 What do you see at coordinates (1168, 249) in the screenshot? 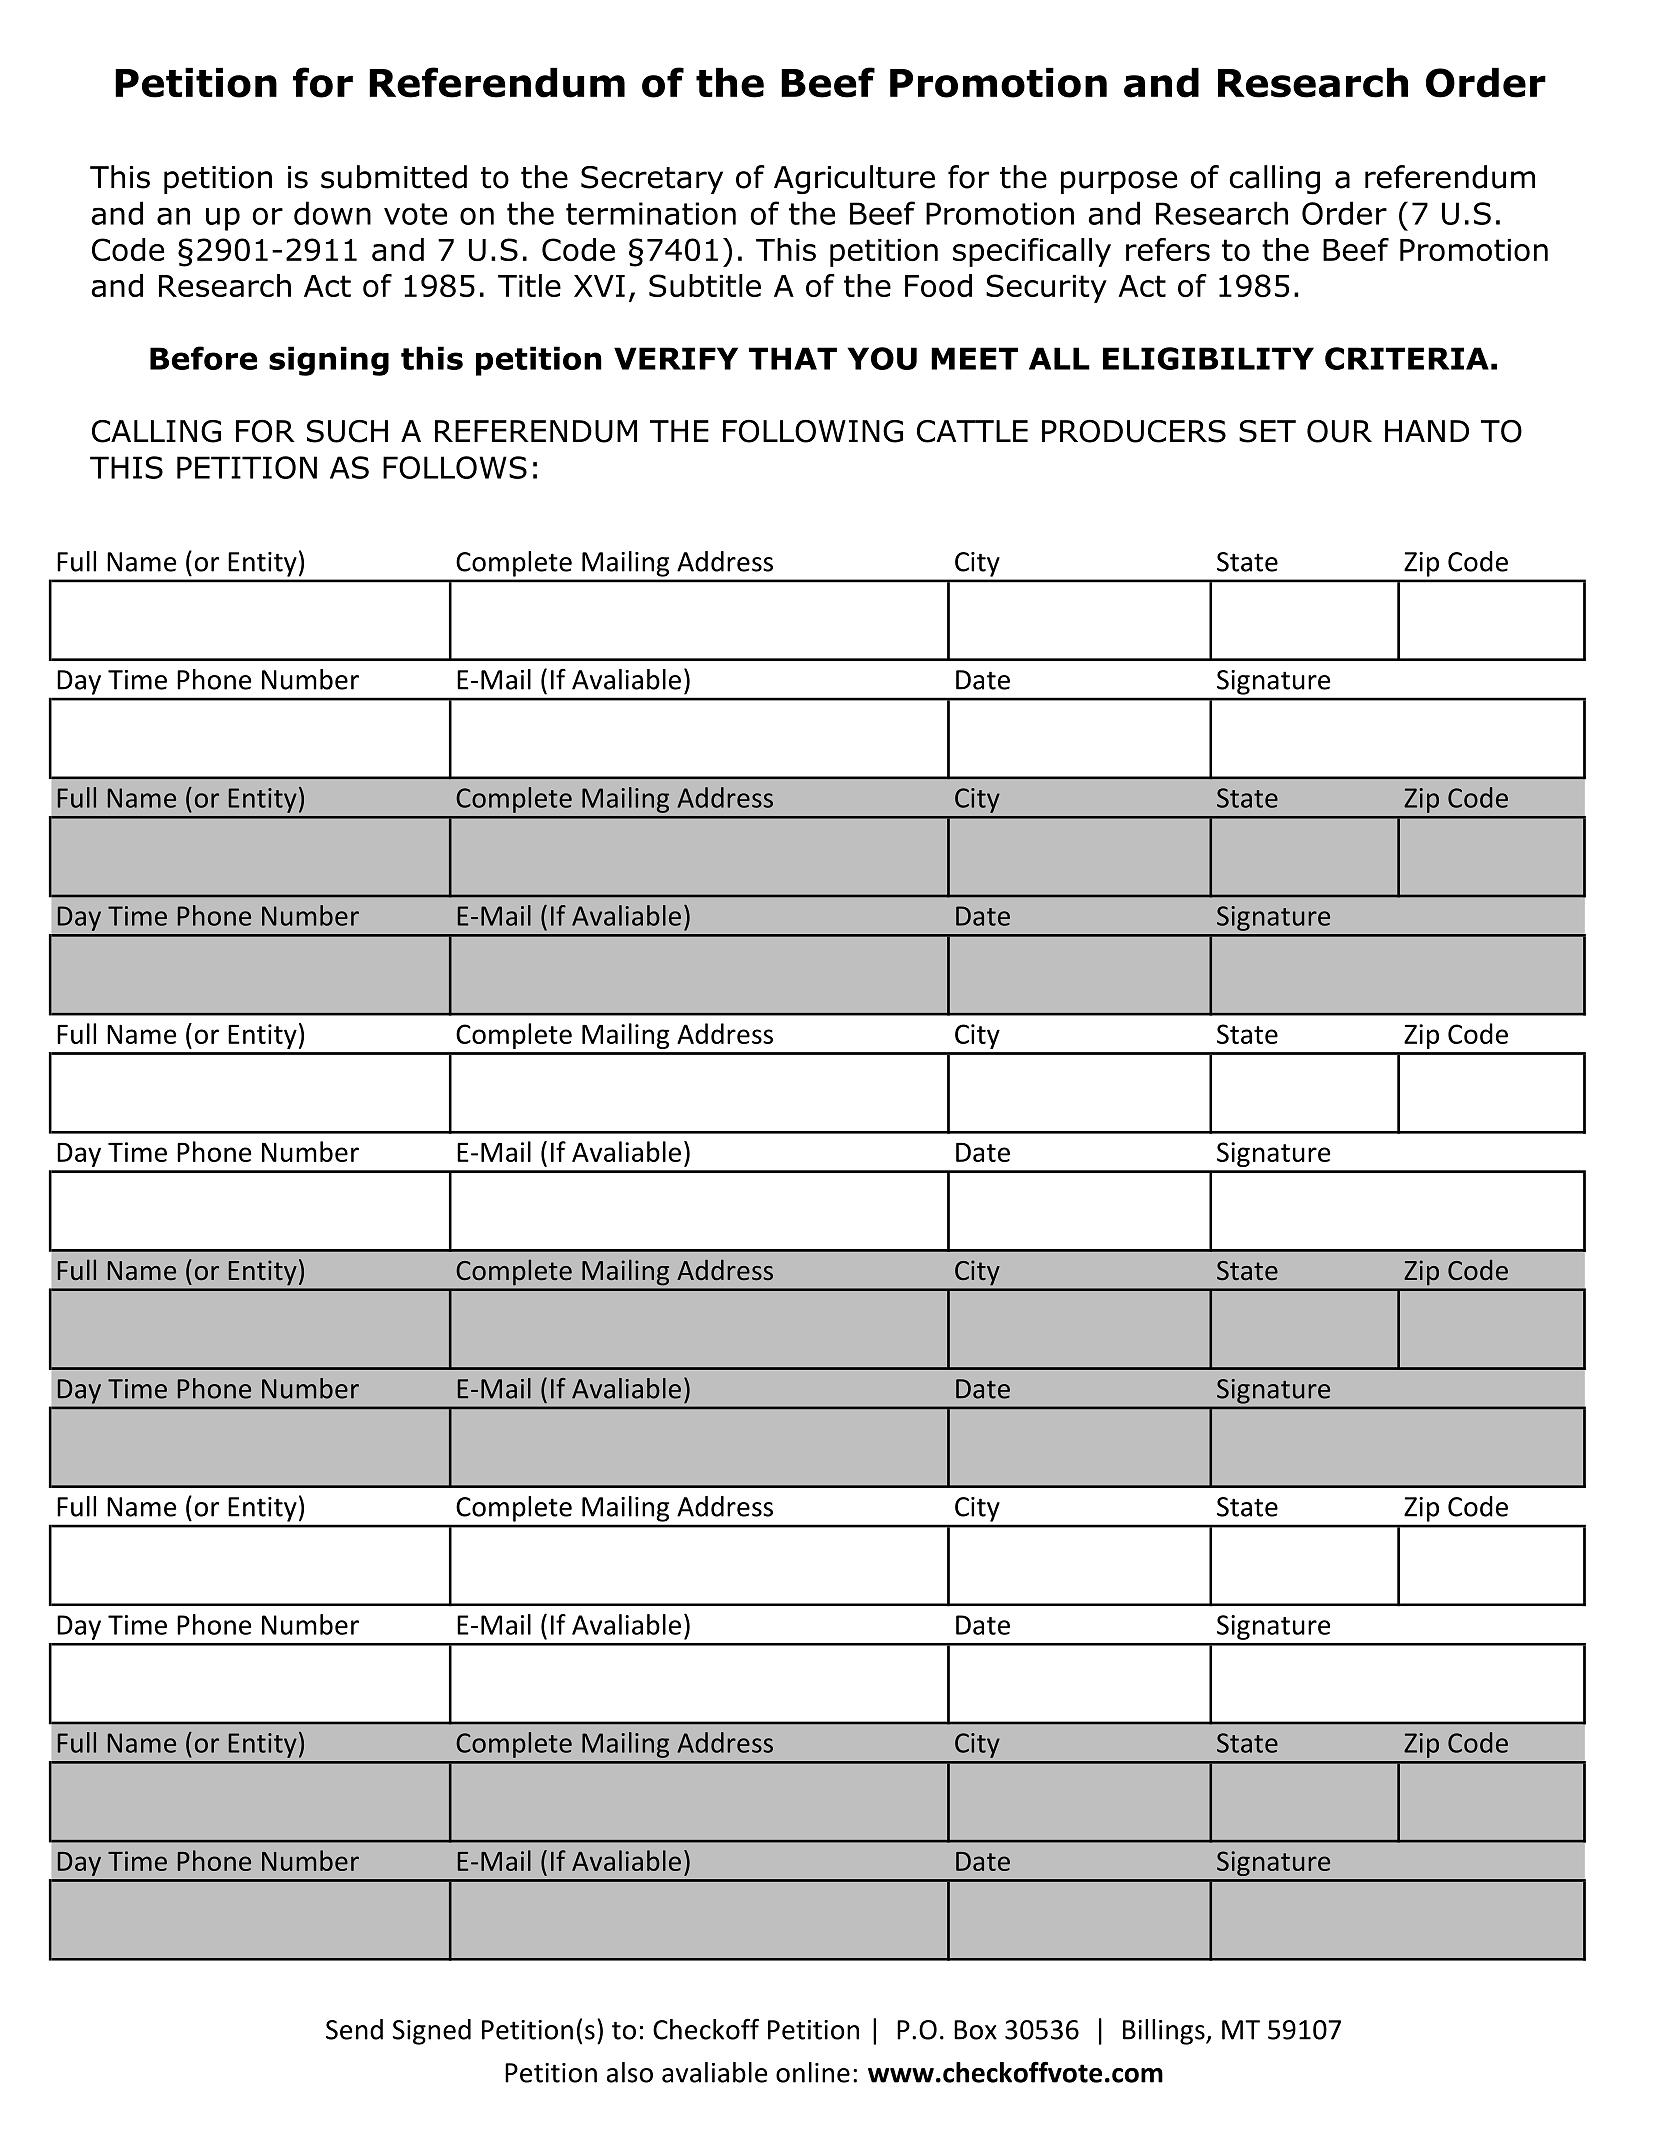
I see `refers` at bounding box center [1168, 249].
